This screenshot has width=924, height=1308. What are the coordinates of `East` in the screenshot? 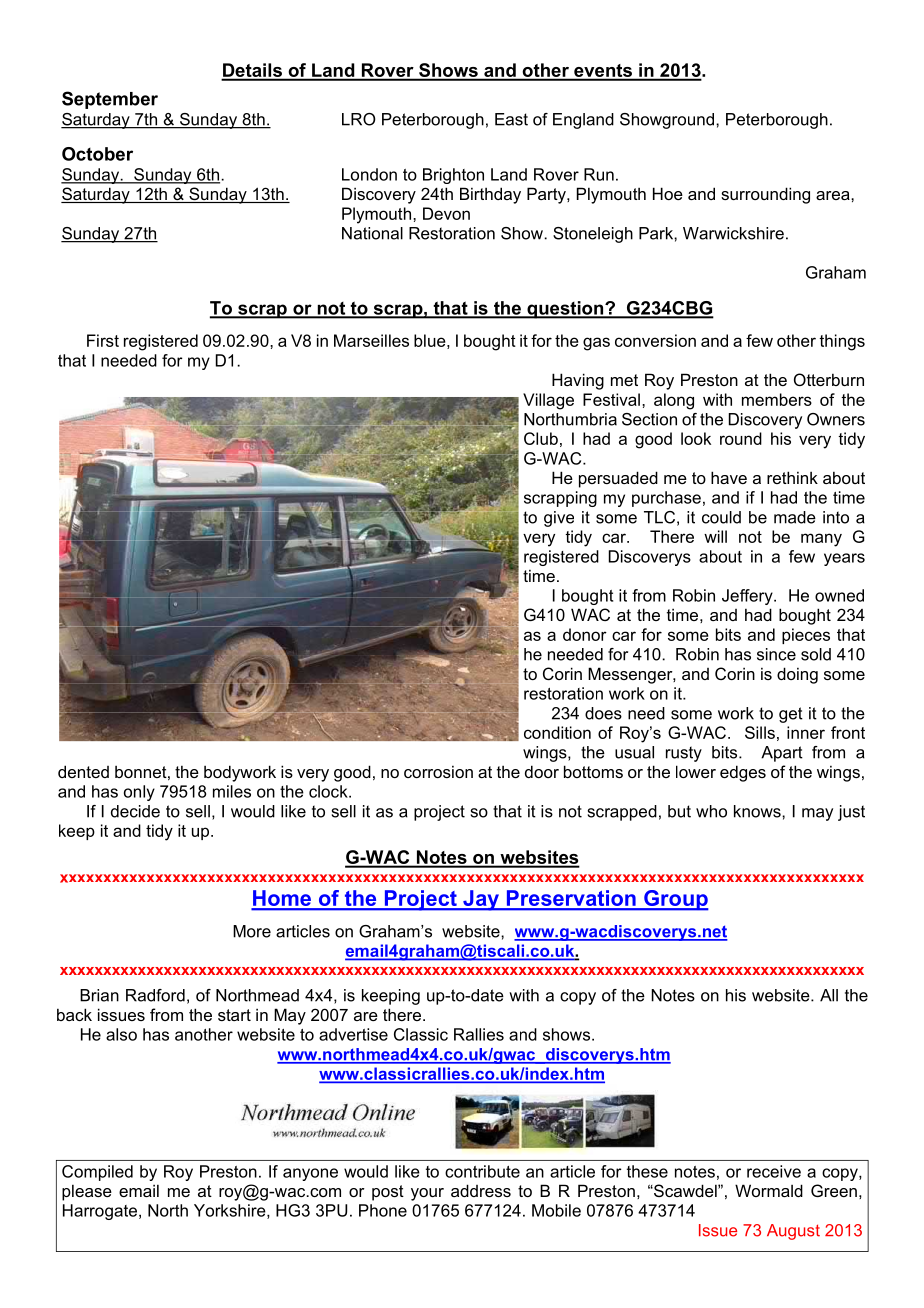 It's located at (511, 119).
